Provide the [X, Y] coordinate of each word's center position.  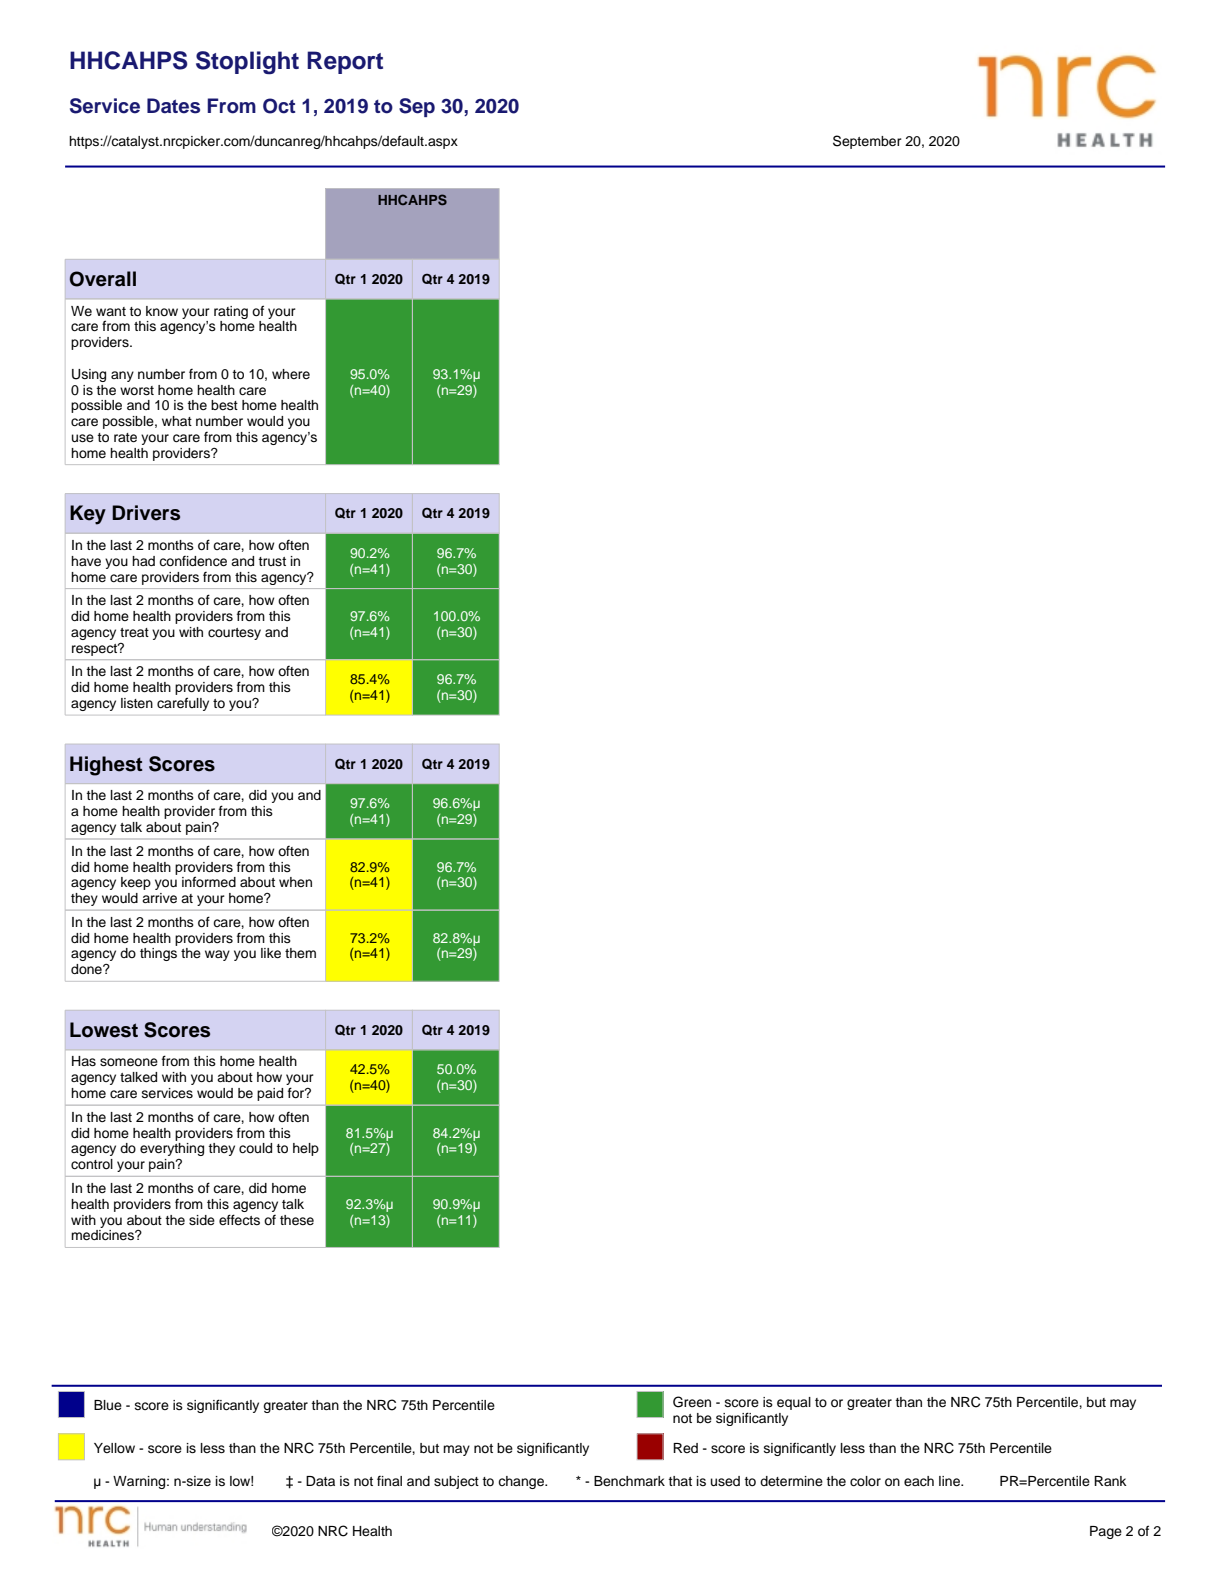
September [867, 142]
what [177, 421]
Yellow [114, 1448]
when [295, 882]
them [300, 953]
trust [272, 562]
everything [172, 1149]
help [306, 1149]
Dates [173, 106]
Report [345, 62]
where [291, 374]
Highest [106, 766]
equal [794, 1403]
